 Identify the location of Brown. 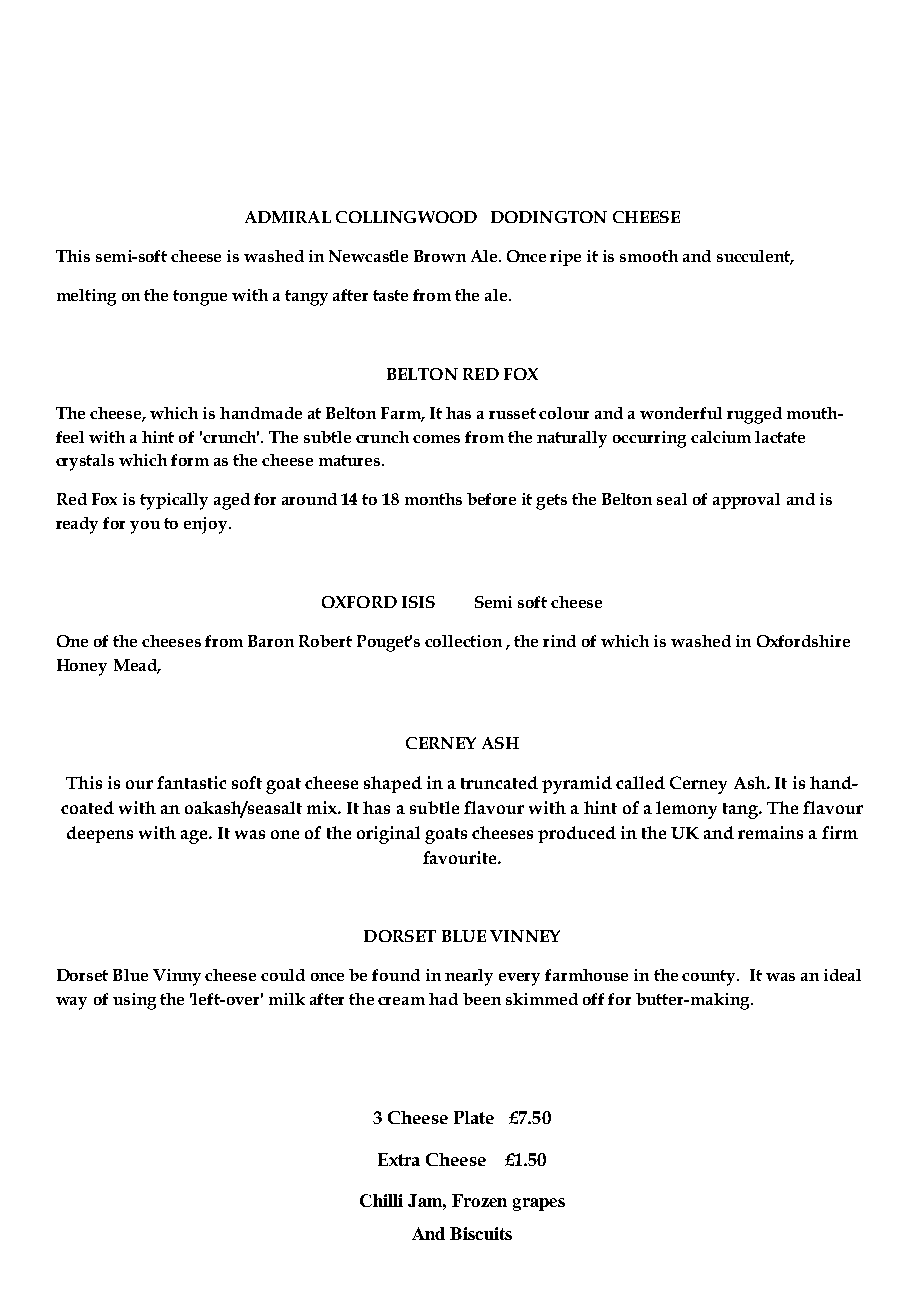
(440, 256).
